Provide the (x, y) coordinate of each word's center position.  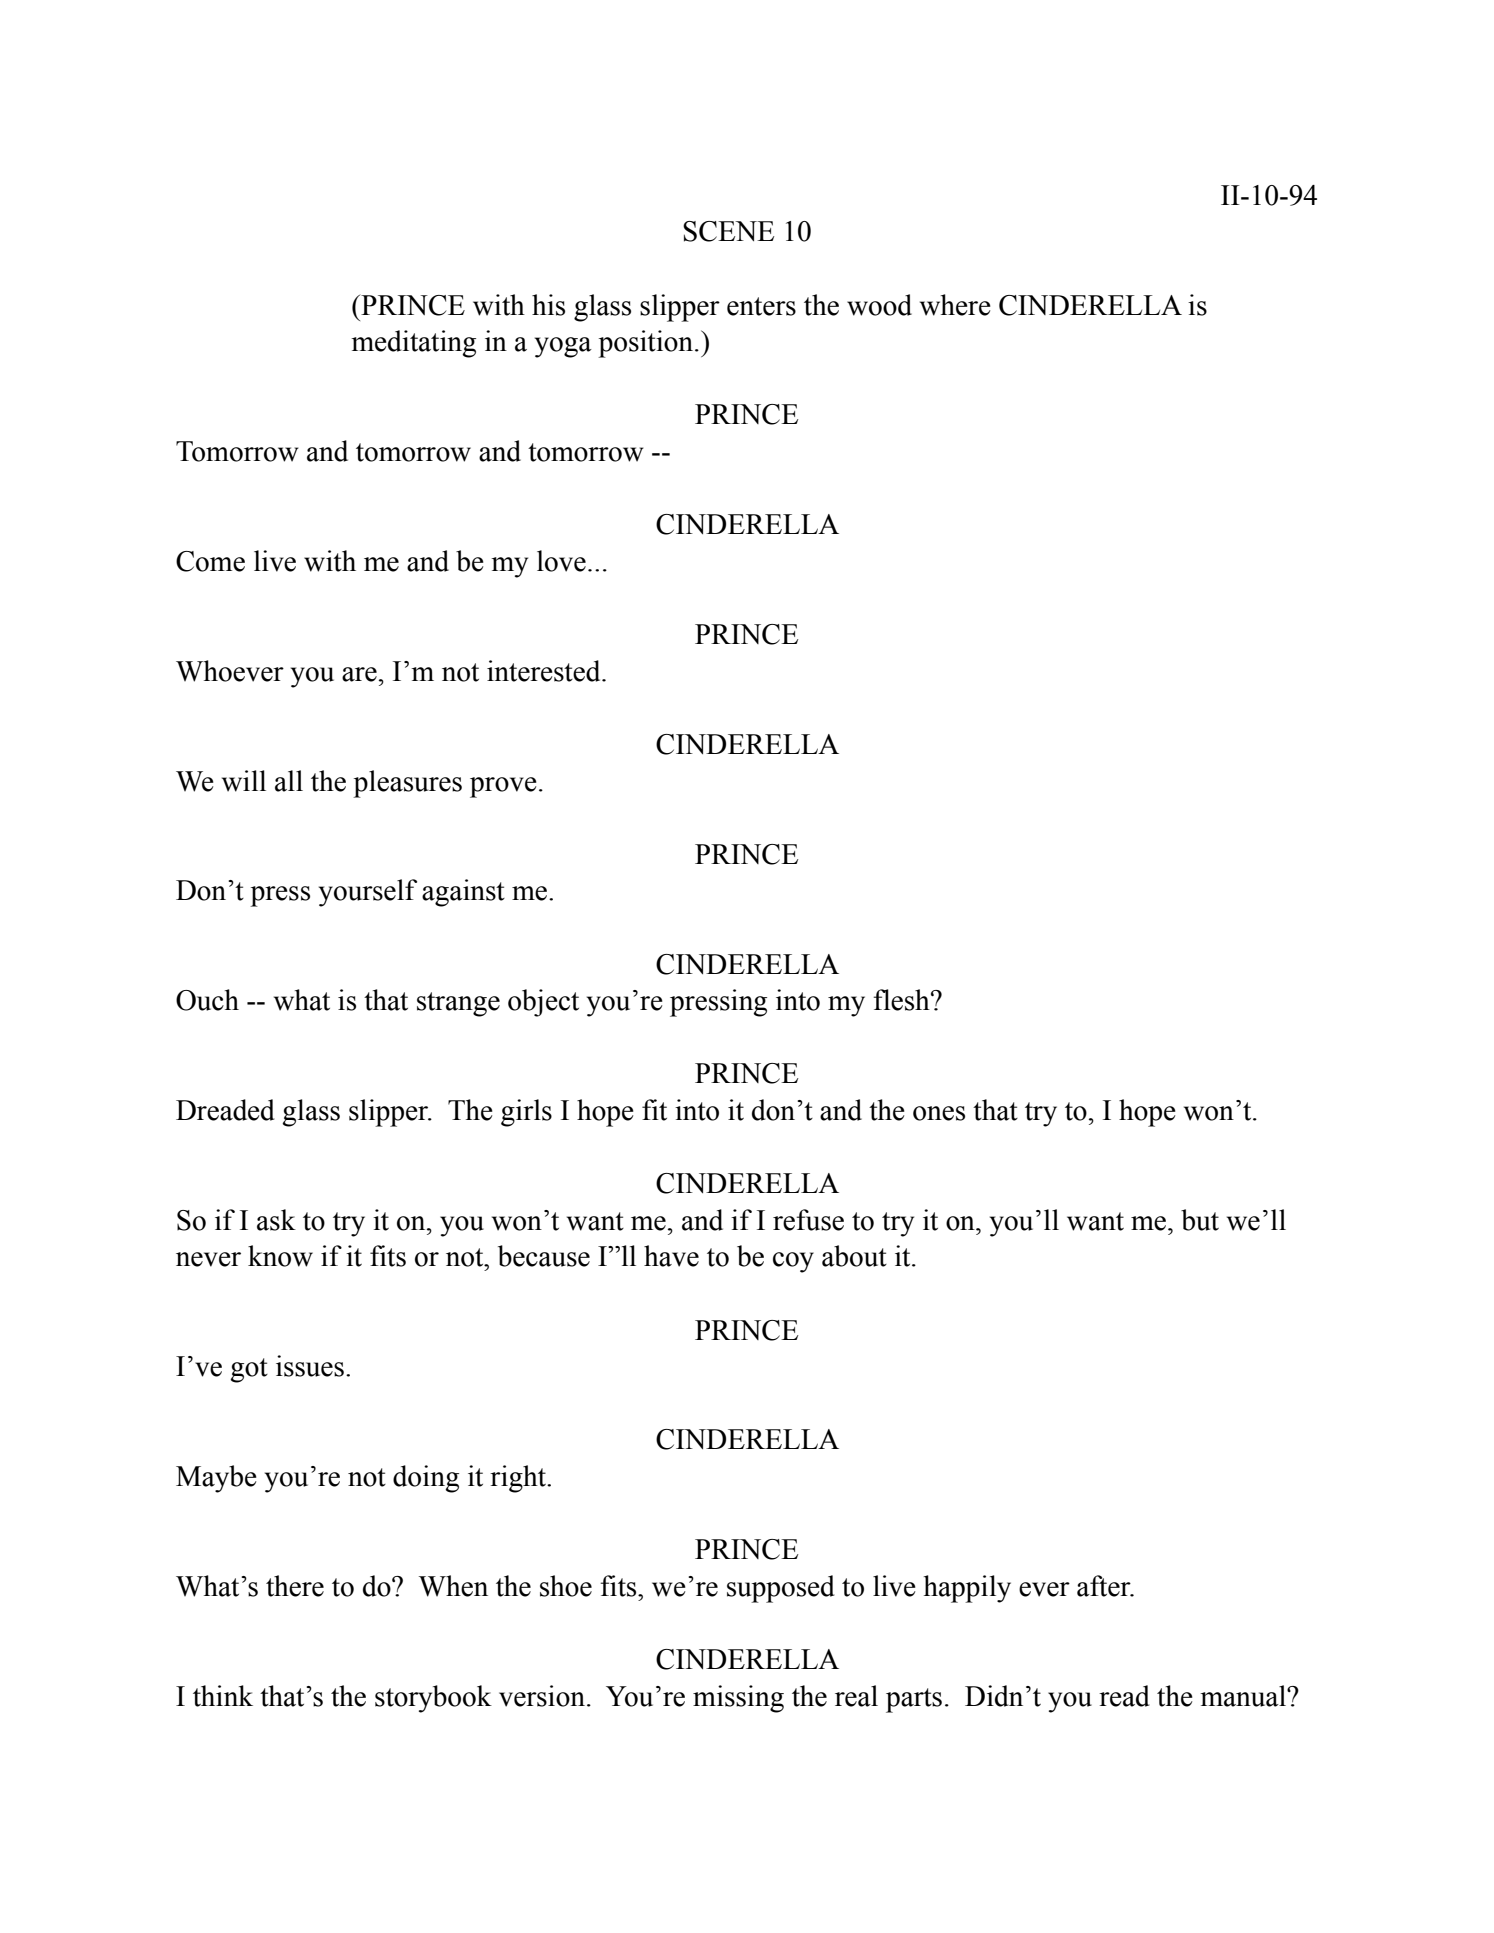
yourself (368, 893)
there (295, 1586)
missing (738, 1699)
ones (939, 1113)
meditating (413, 344)
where (955, 305)
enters (761, 306)
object (543, 1003)
